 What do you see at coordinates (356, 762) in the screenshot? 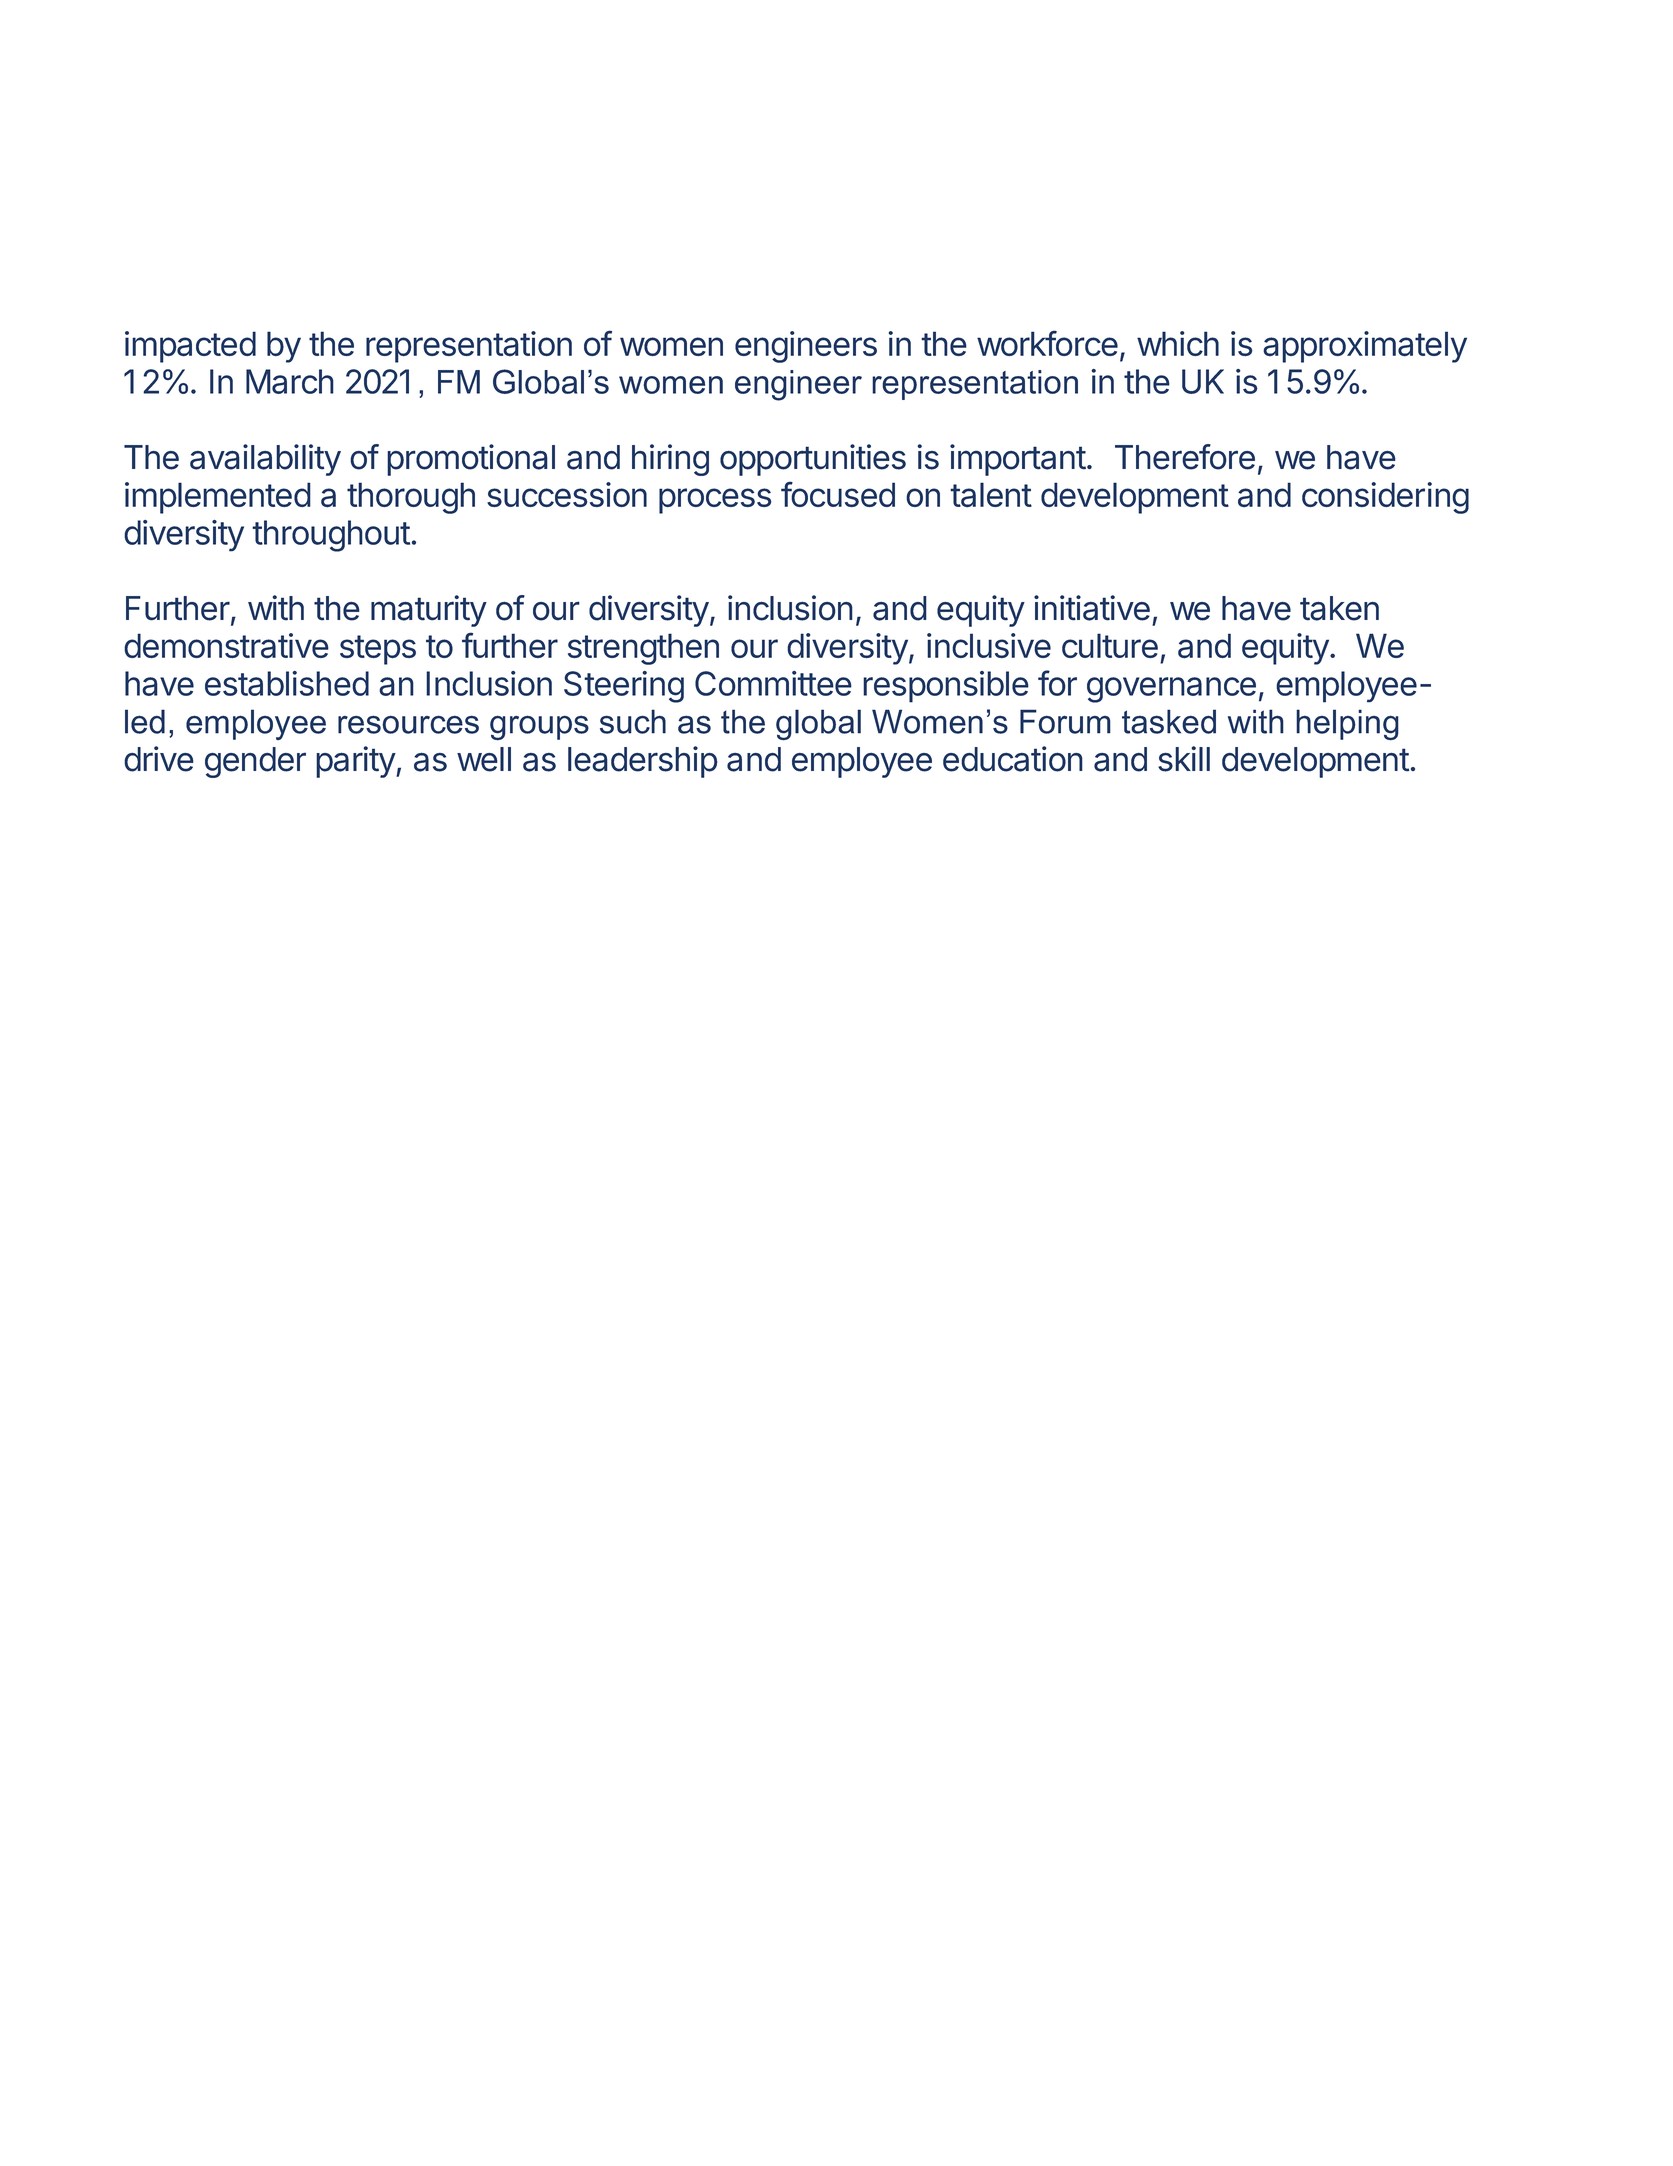
I see `parity` at bounding box center [356, 762].
